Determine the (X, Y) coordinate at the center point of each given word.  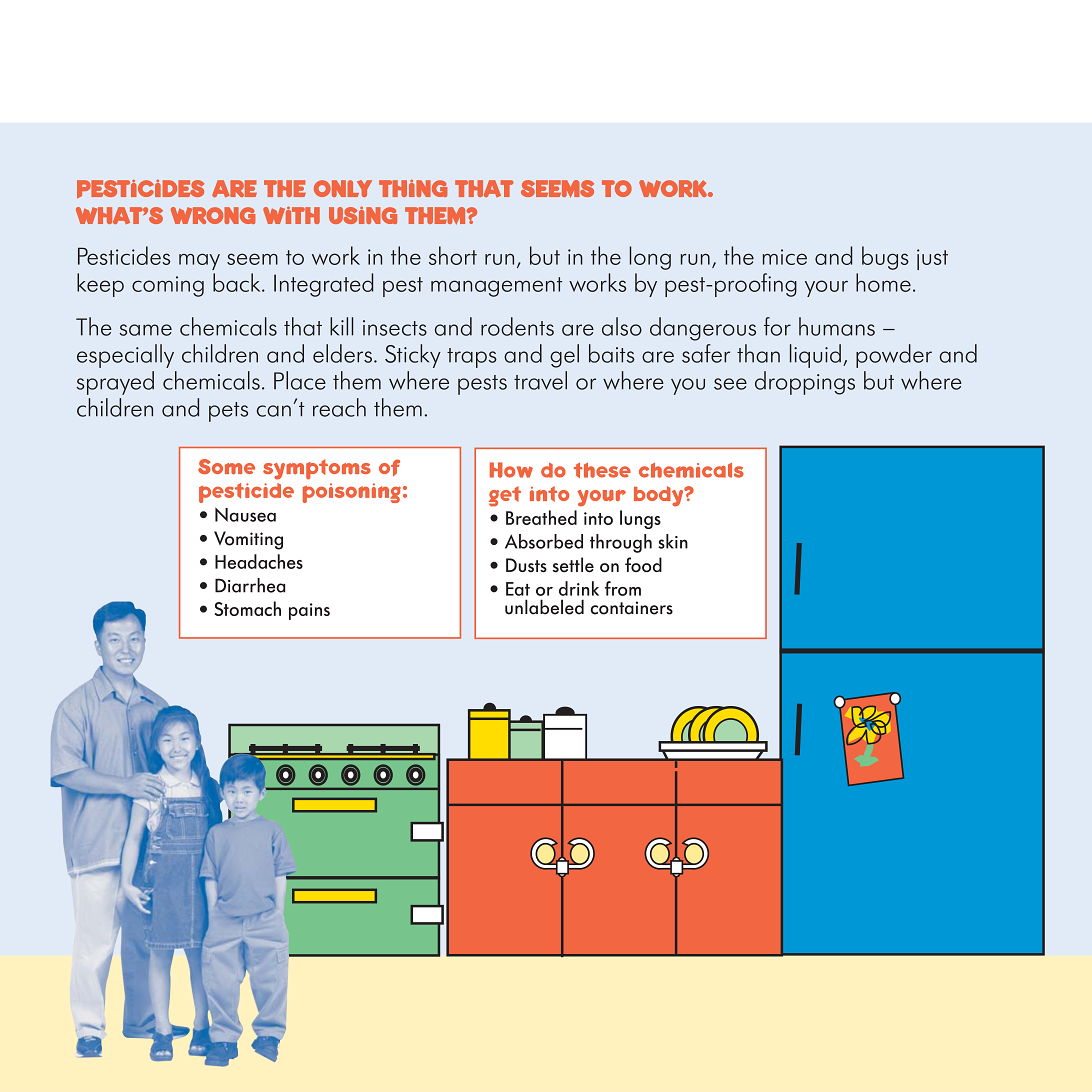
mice (785, 257)
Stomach (248, 608)
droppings (805, 383)
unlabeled (544, 607)
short (453, 255)
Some (226, 467)
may (199, 261)
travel (540, 380)
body (659, 496)
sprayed (115, 383)
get (505, 496)
